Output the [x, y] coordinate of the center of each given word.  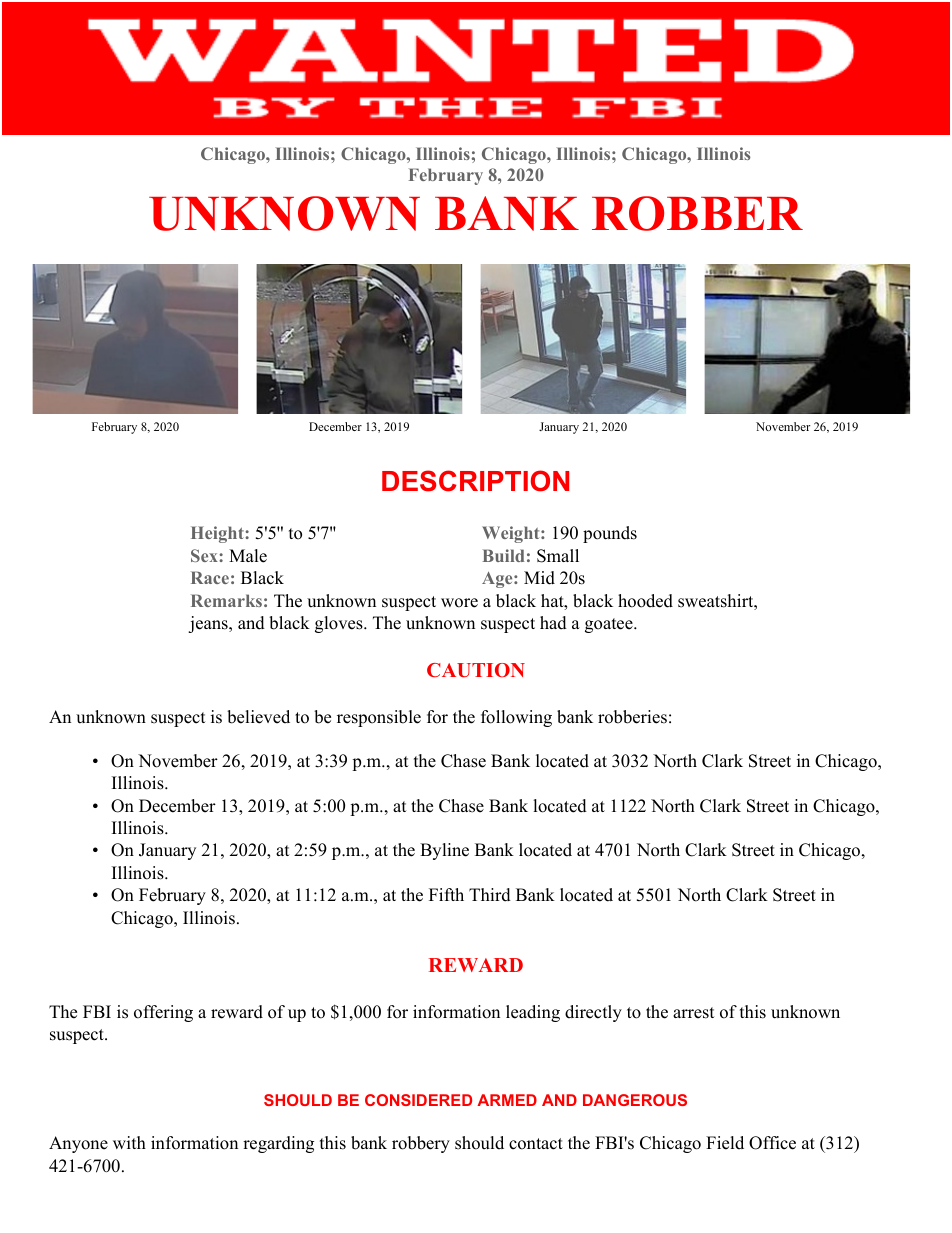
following [516, 718]
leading [533, 1013]
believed [258, 717]
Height [218, 534]
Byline [444, 851]
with [129, 1142]
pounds [610, 534]
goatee [610, 625]
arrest [694, 1013]
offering [163, 1013]
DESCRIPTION [475, 481]
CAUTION [476, 670]
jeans [209, 624]
